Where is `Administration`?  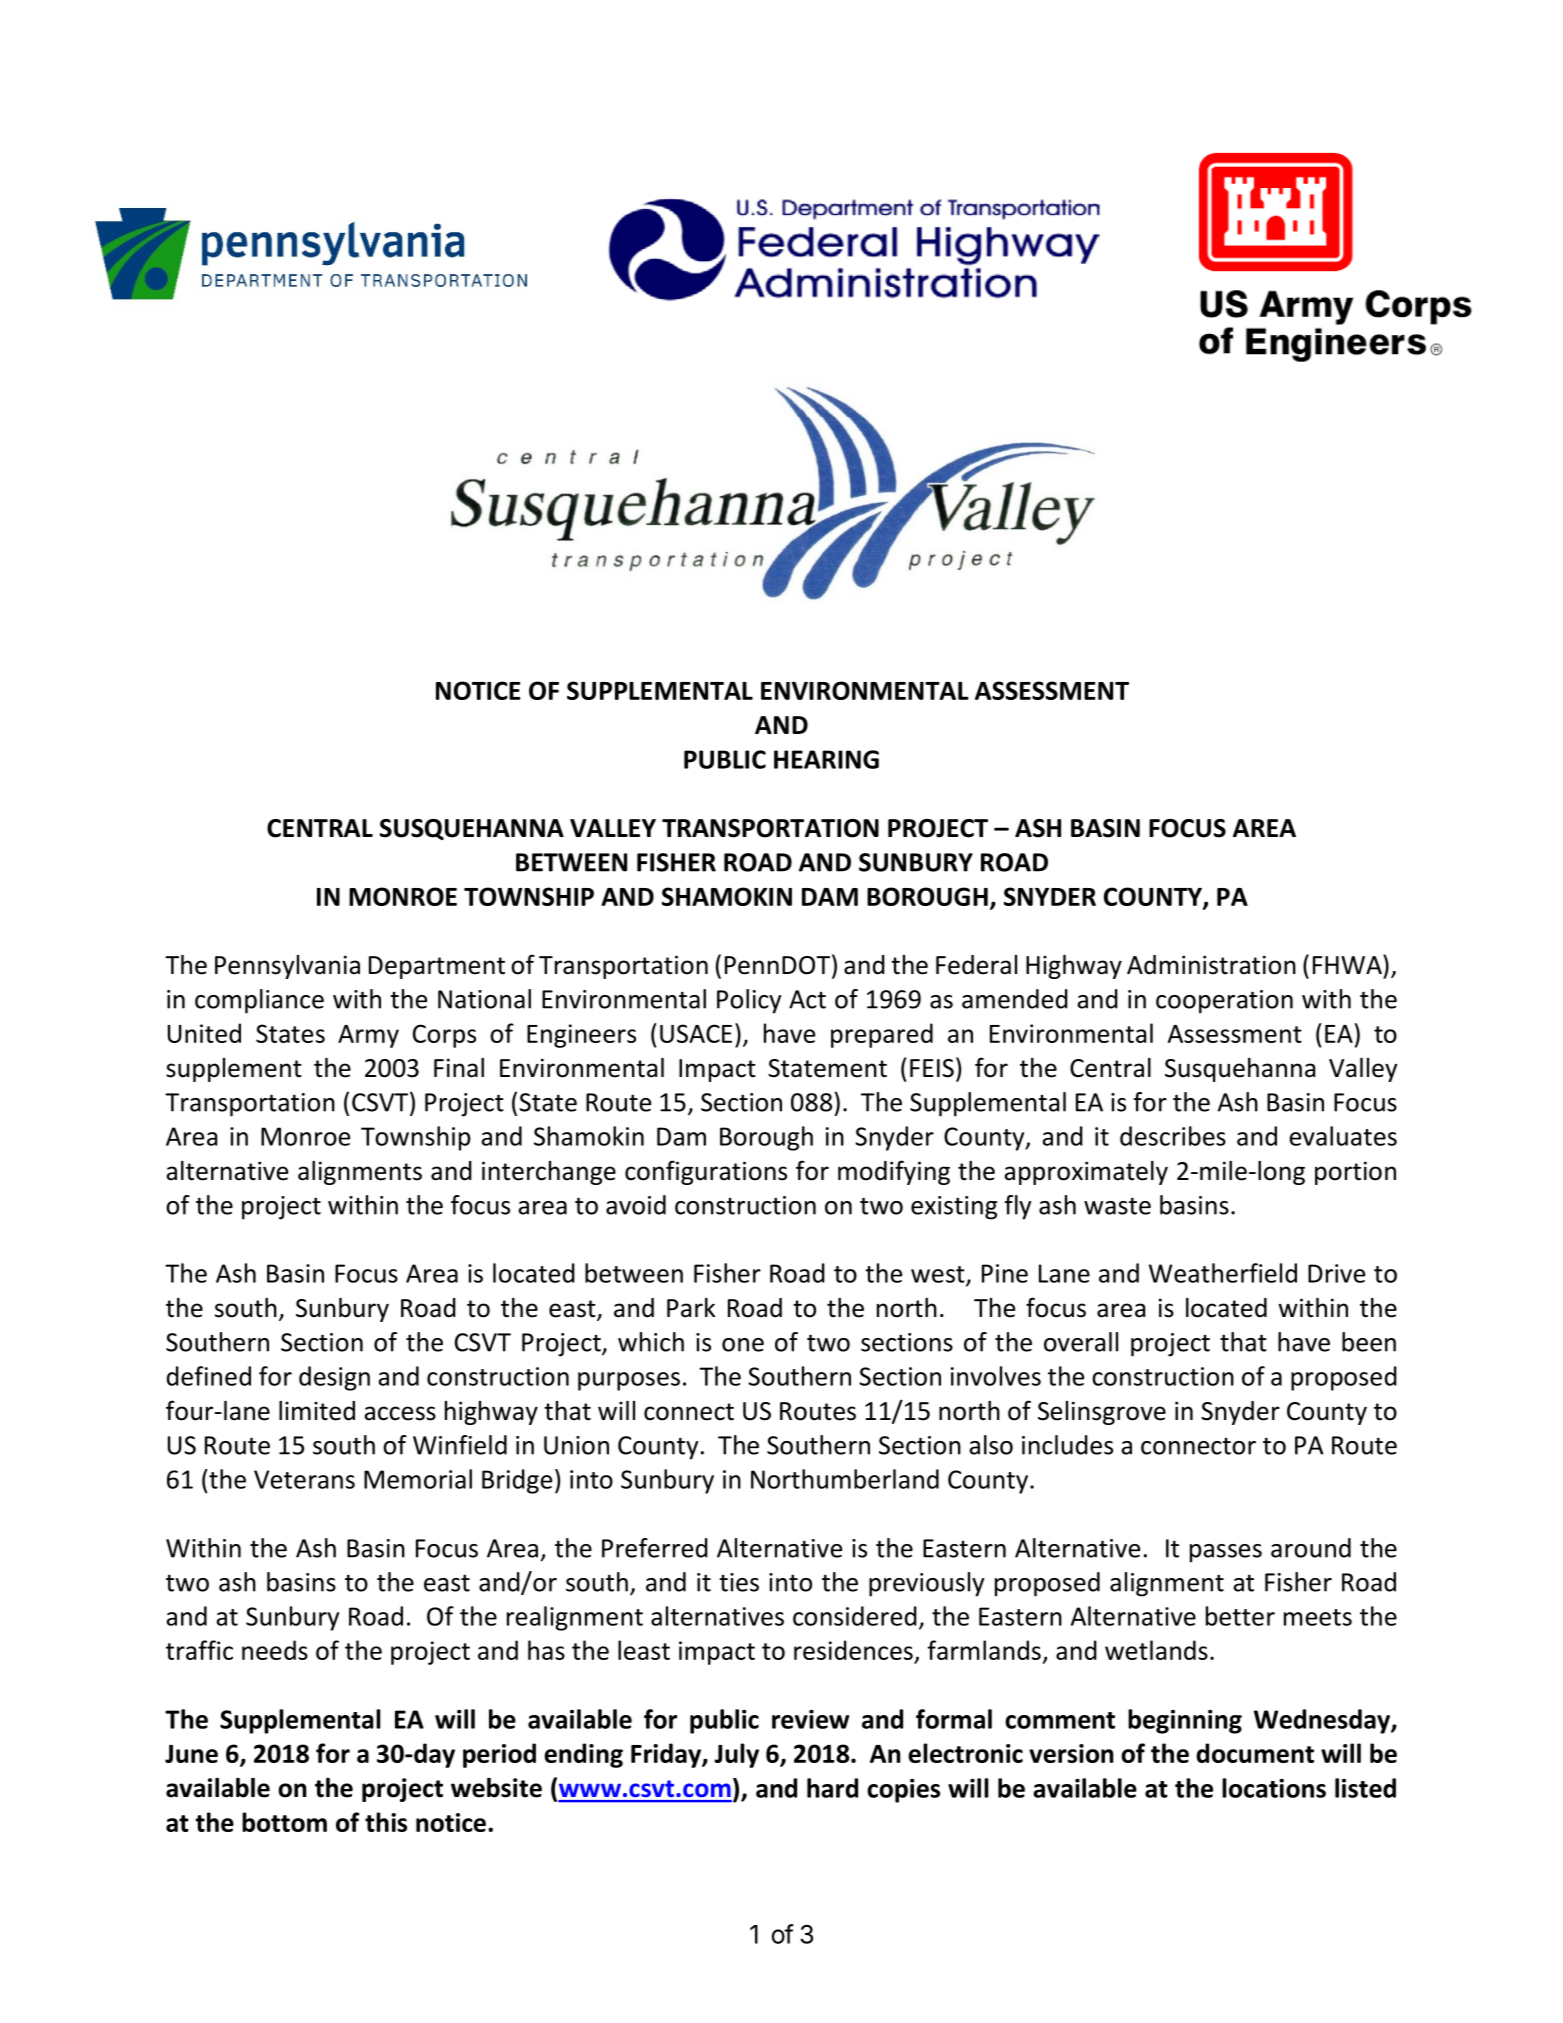
Administration is located at coordinates (1211, 965).
